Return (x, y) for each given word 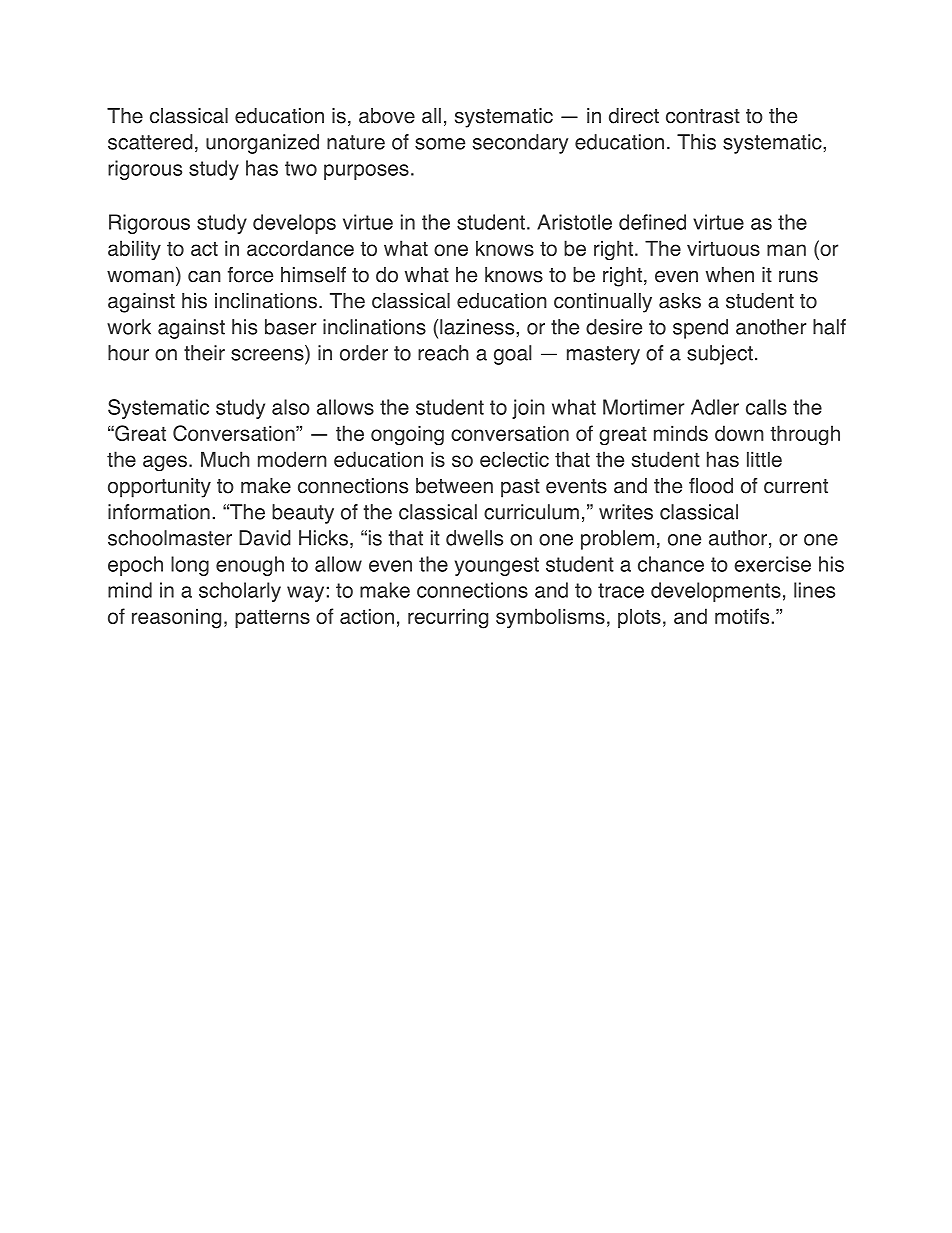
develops (294, 224)
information (159, 512)
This (696, 142)
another (771, 327)
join (528, 409)
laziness (478, 327)
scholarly (240, 592)
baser (290, 327)
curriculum (531, 512)
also (291, 407)
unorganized (262, 144)
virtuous (723, 248)
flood (711, 486)
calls (766, 407)
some (440, 144)
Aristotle (574, 222)
